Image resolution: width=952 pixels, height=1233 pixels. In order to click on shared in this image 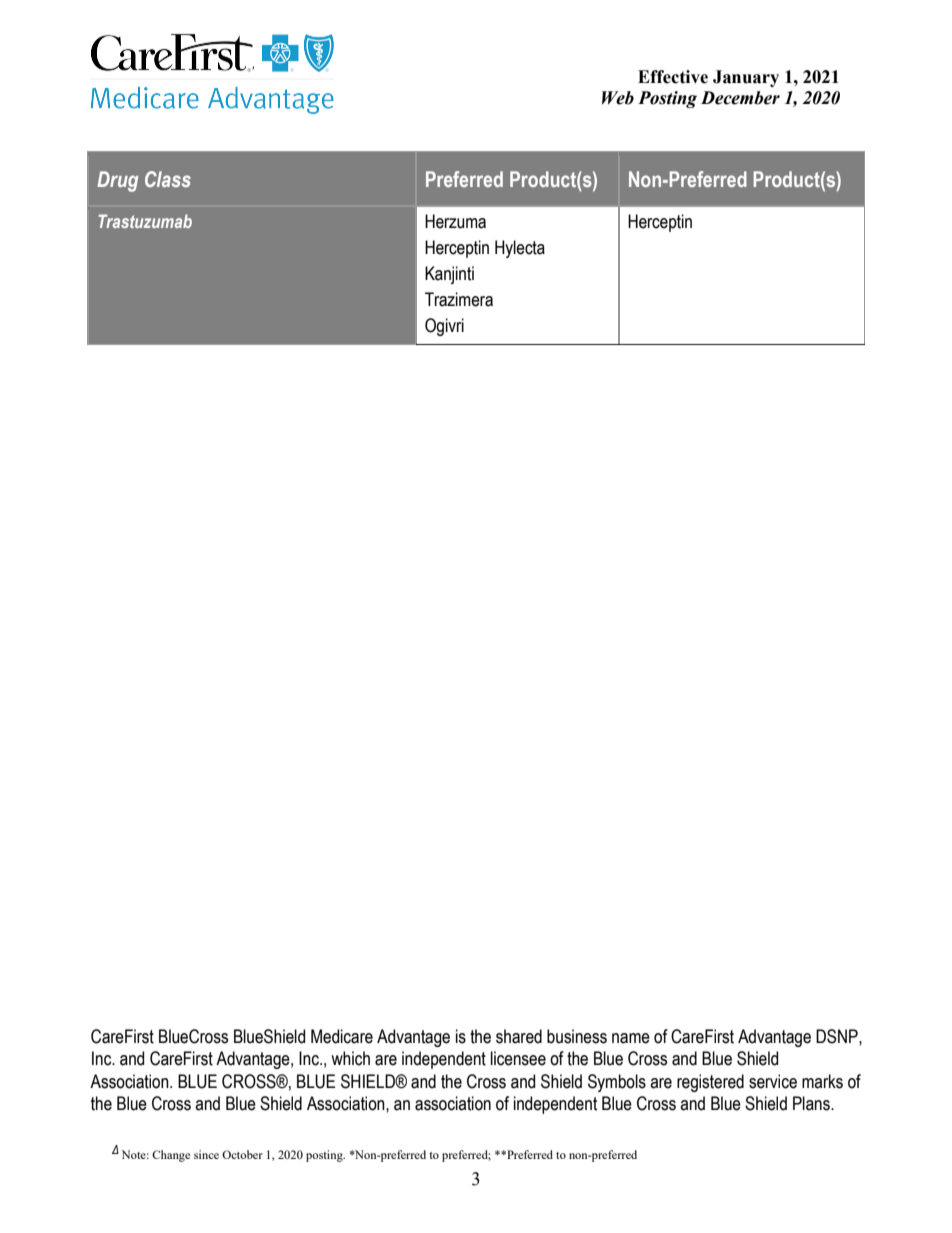, I will do `click(519, 1036)`.
